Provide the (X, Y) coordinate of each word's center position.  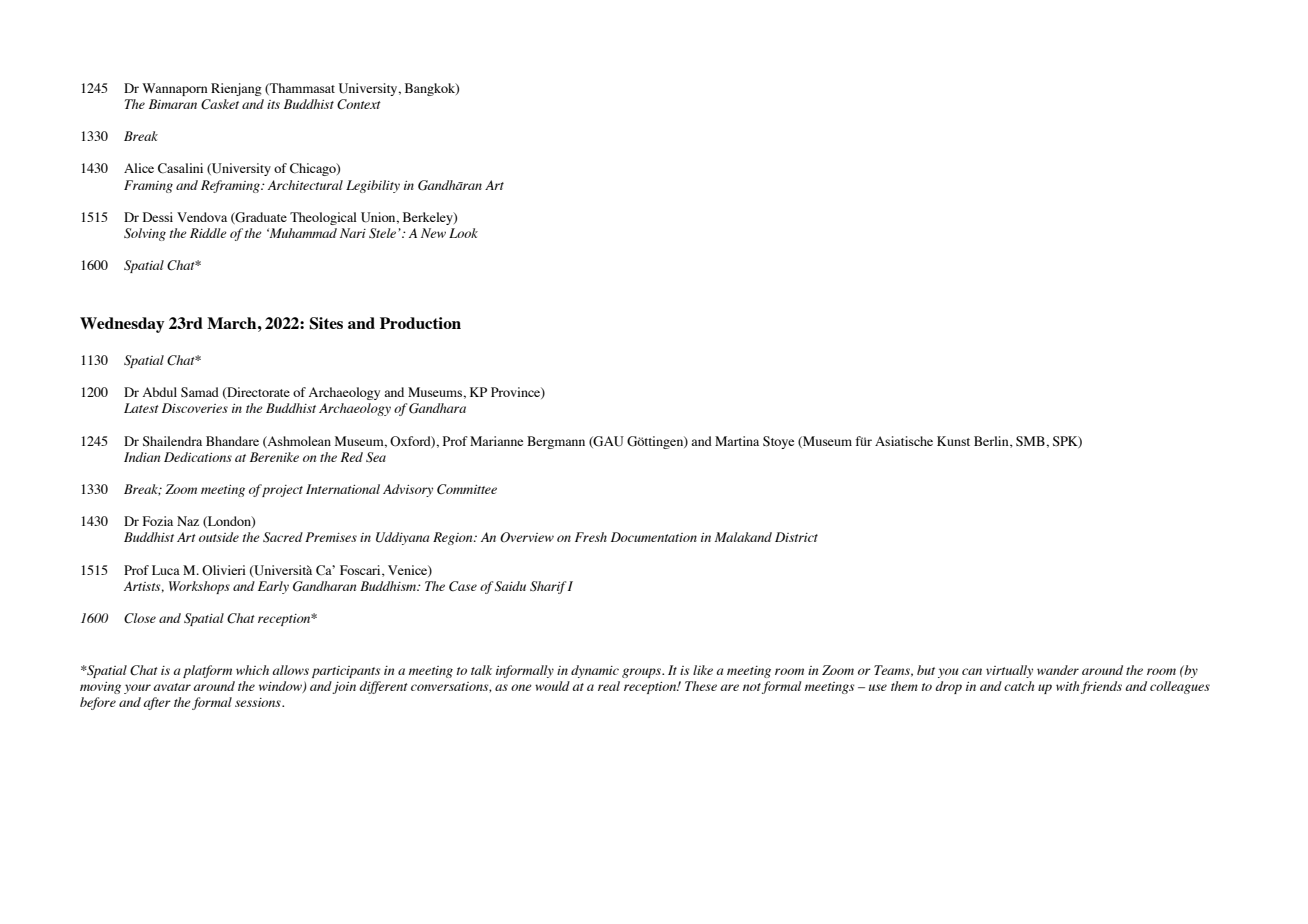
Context (359, 104)
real (609, 686)
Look (463, 233)
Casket (220, 104)
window (281, 687)
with (1067, 686)
